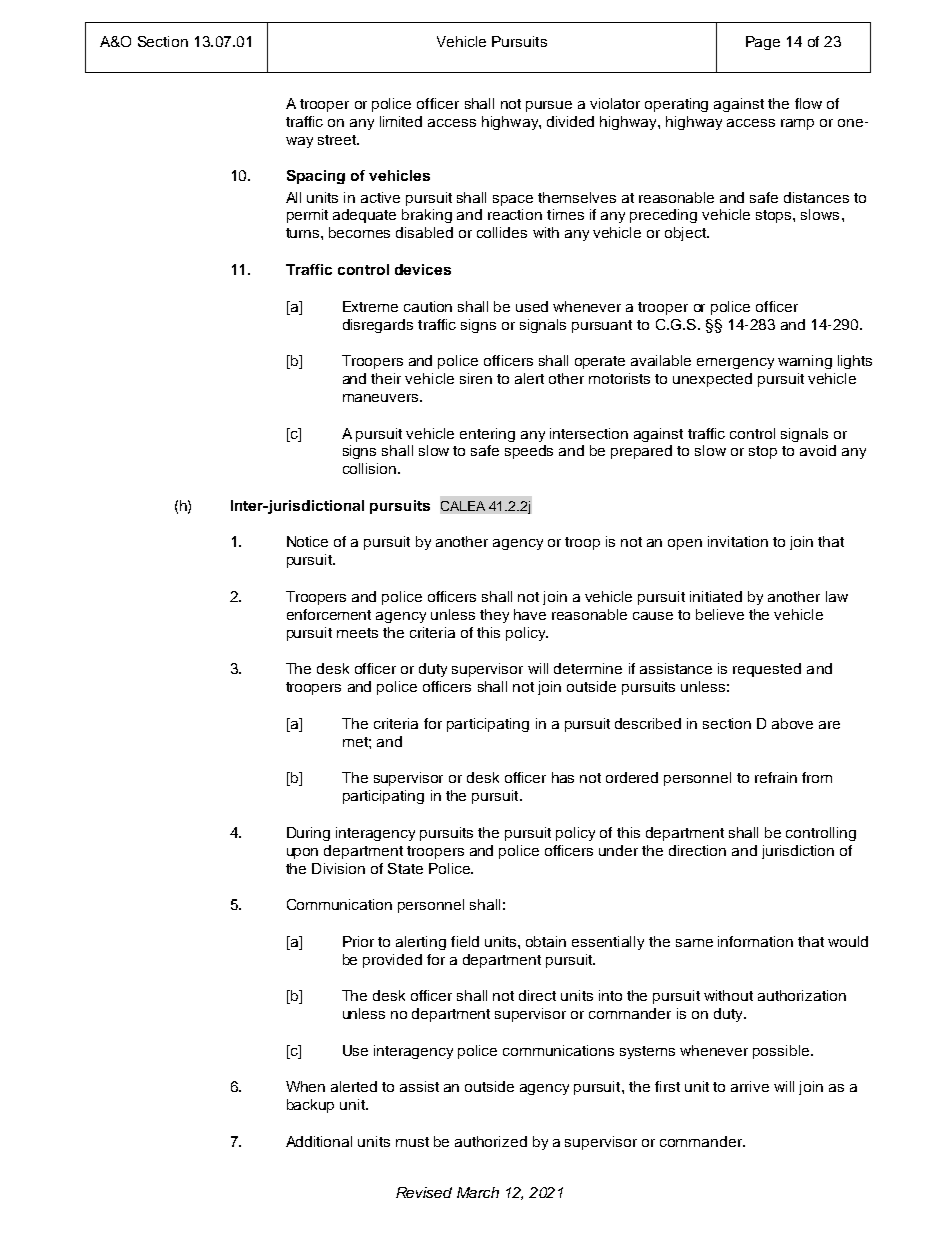 The image size is (952, 1233). I want to click on refrain, so click(776, 777).
